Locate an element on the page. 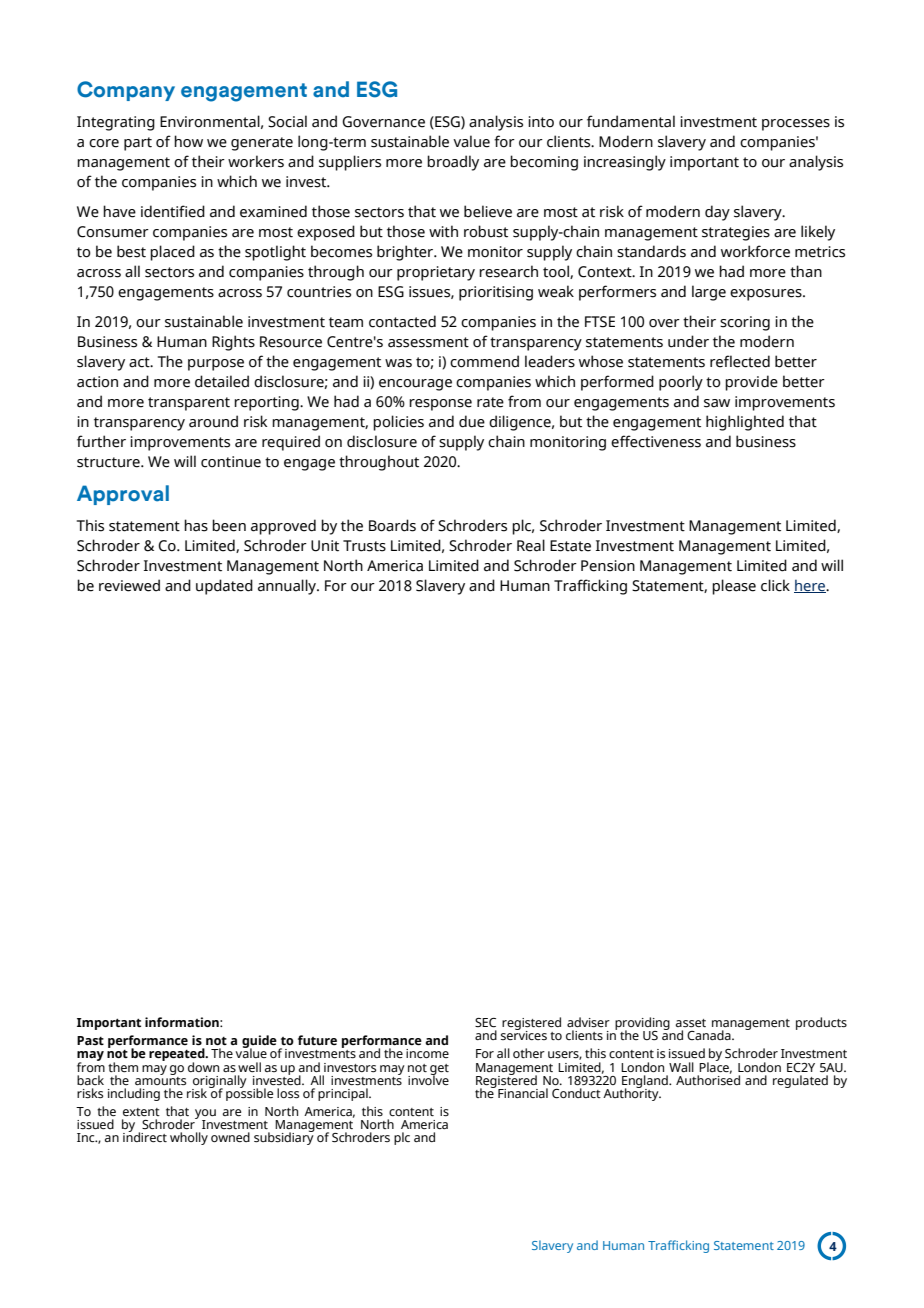 This document has height=1308, width=924. broadly is located at coordinates (453, 163).
